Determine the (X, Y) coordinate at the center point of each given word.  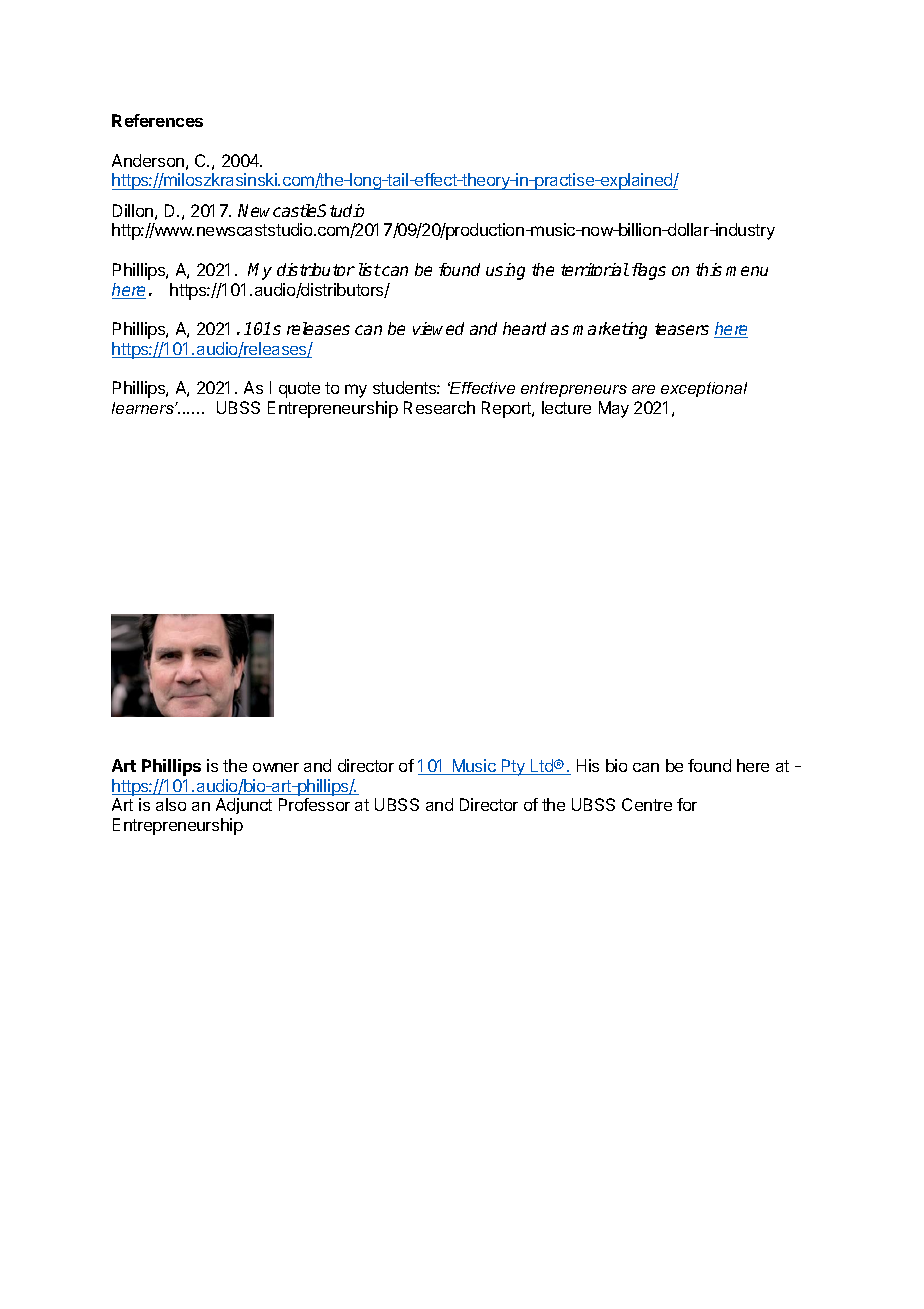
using (505, 271)
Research (439, 407)
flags (649, 271)
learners (144, 408)
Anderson (148, 160)
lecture (566, 407)
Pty (513, 767)
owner (276, 767)
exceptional (704, 389)
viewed (438, 328)
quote (299, 390)
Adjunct (244, 806)
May (614, 409)
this (709, 269)
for (687, 804)
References (157, 120)
